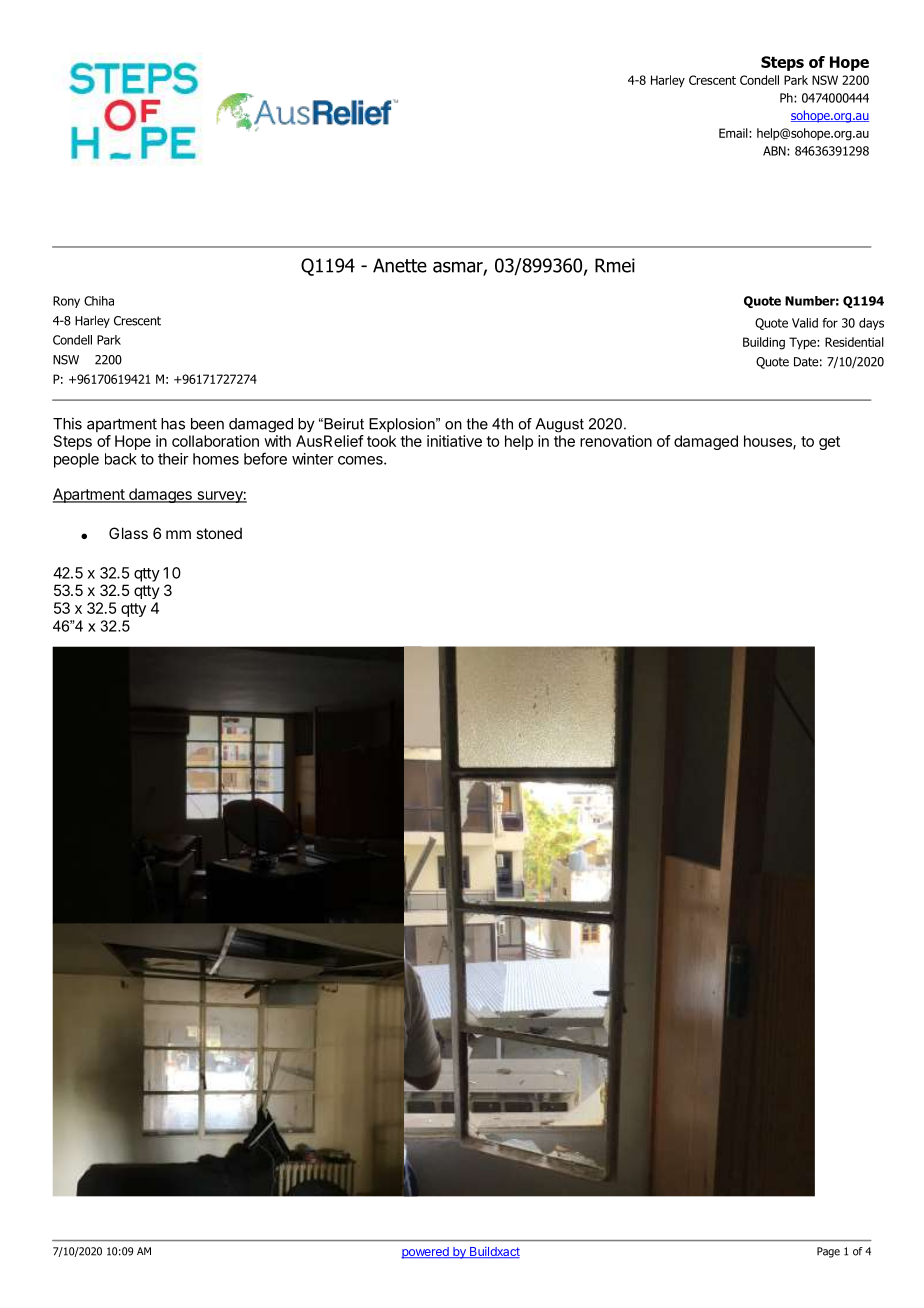 The image size is (924, 1308). Describe the element at coordinates (426, 1253) in the image. I see `powered` at that location.
